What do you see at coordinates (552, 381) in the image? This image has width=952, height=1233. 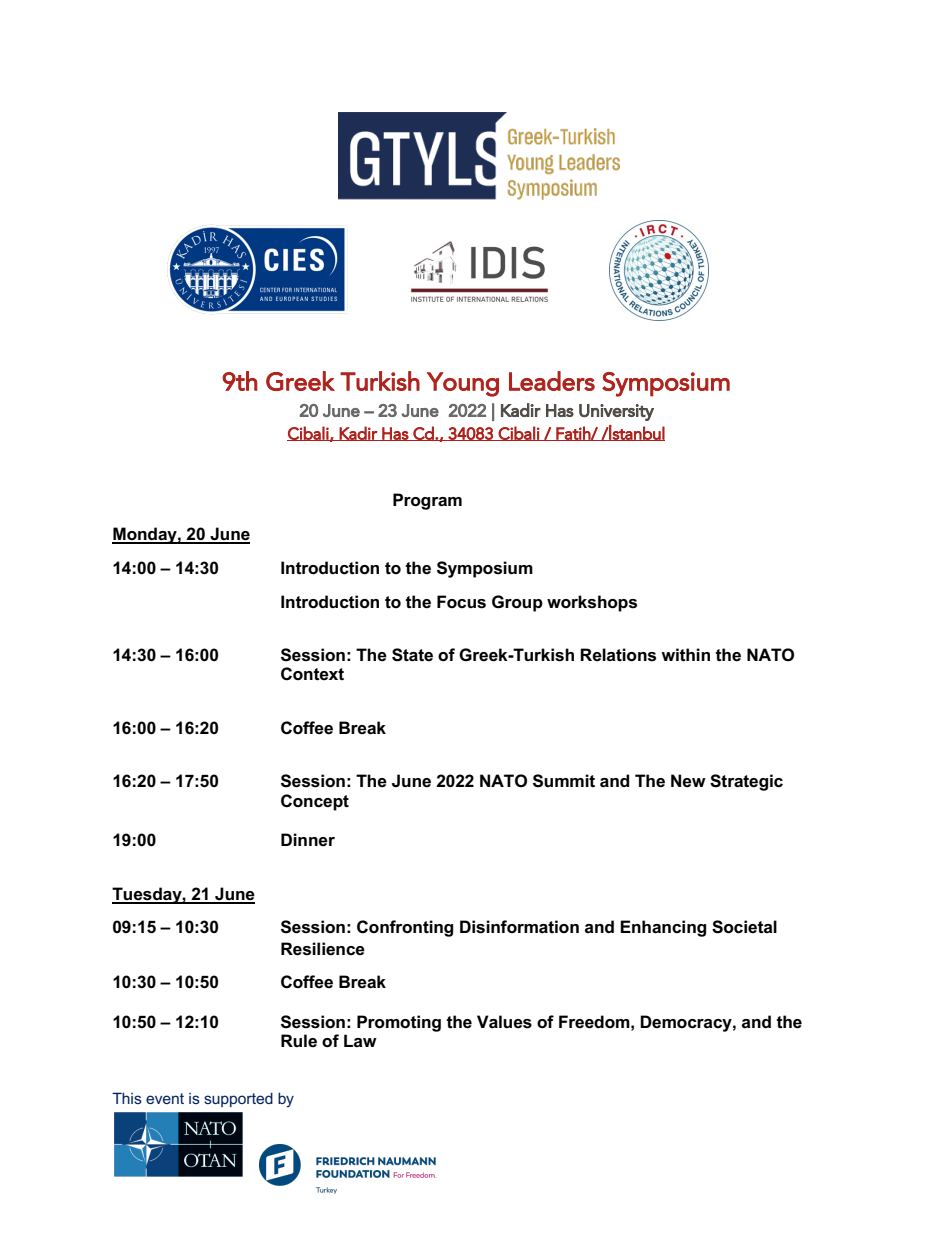 I see `Leaders` at bounding box center [552, 381].
